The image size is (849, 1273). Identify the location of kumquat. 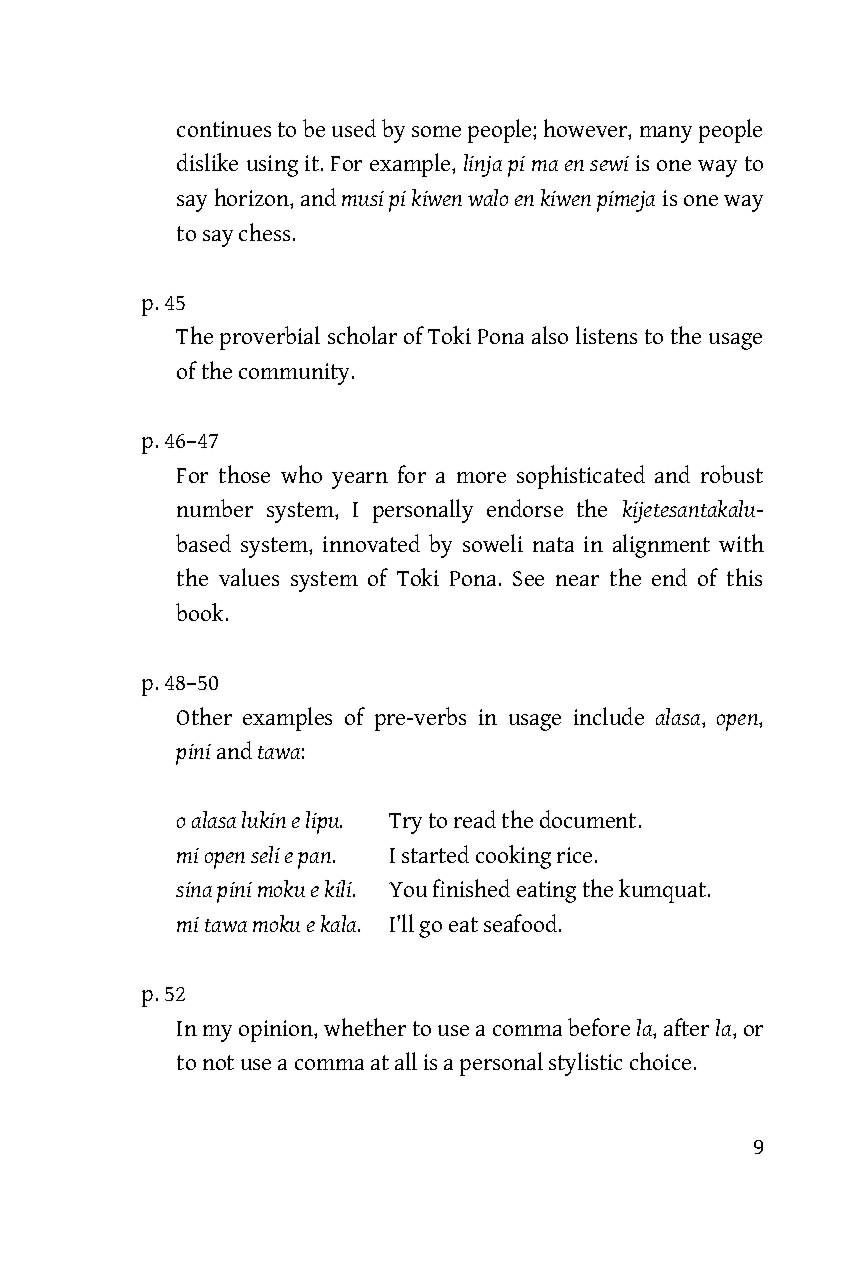
(662, 891).
